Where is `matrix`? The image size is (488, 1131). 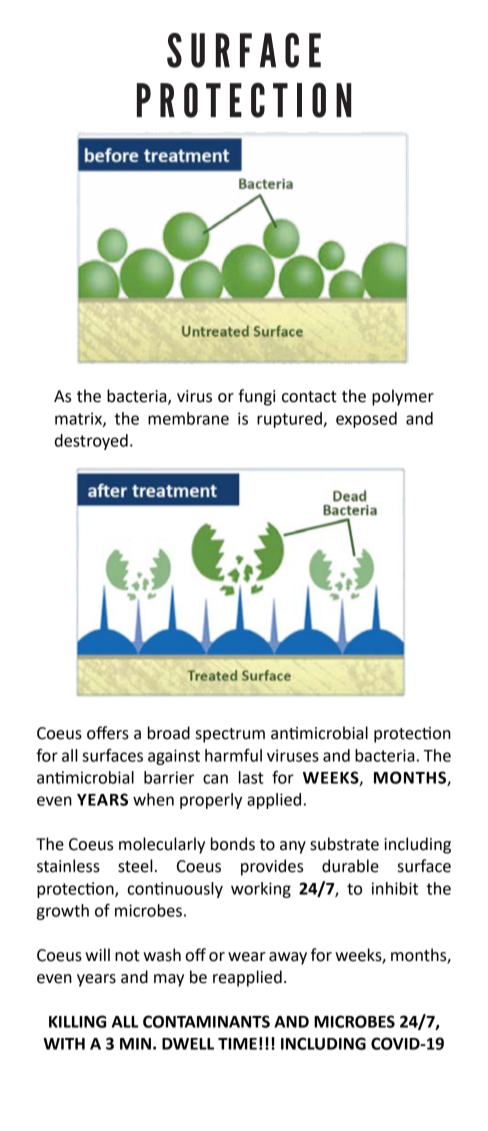
matrix is located at coordinates (79, 419).
